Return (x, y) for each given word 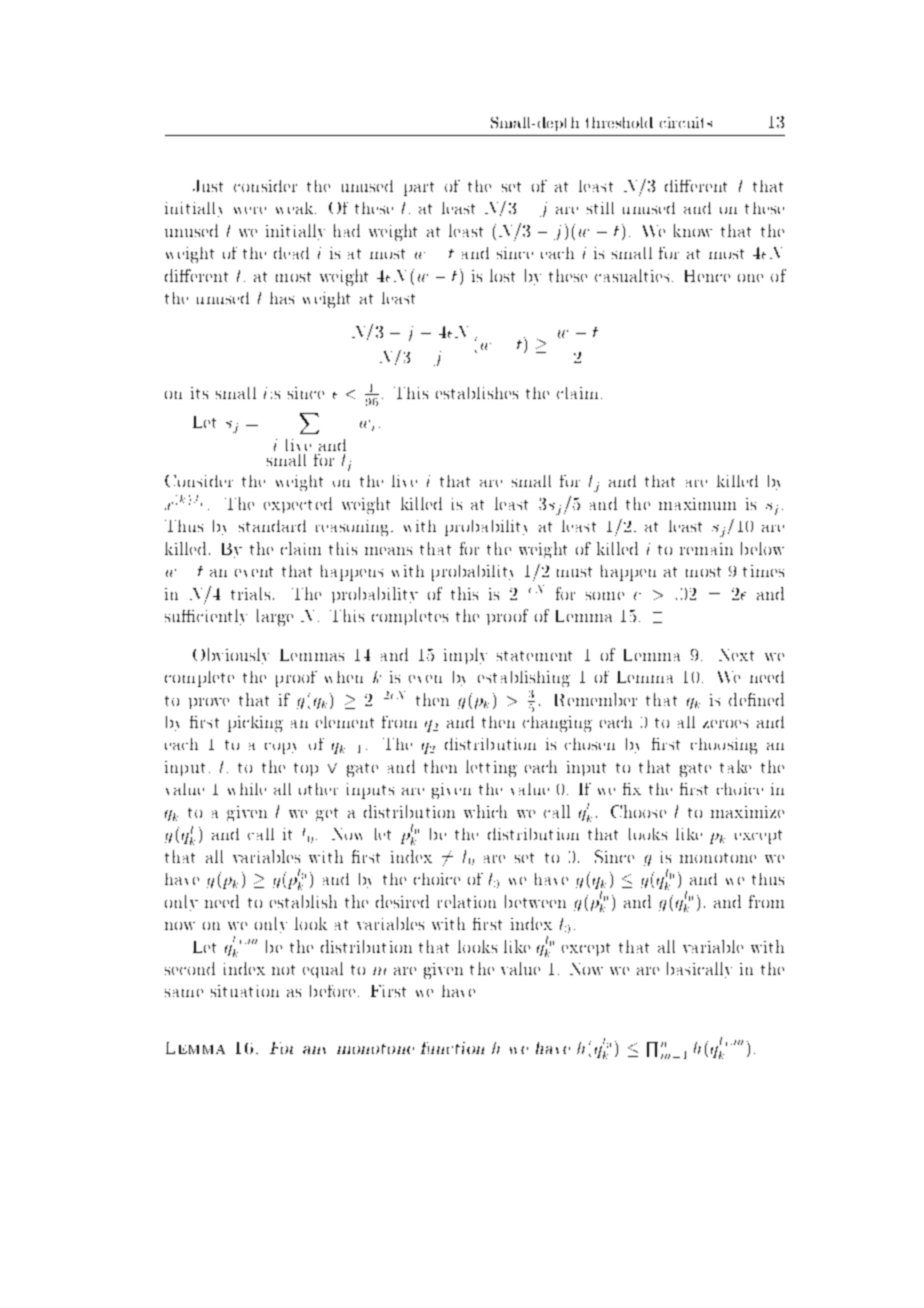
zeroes (725, 724)
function (452, 1048)
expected (298, 505)
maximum (697, 504)
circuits (686, 122)
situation (245, 991)
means (388, 551)
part (419, 189)
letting (491, 768)
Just (208, 186)
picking (255, 724)
